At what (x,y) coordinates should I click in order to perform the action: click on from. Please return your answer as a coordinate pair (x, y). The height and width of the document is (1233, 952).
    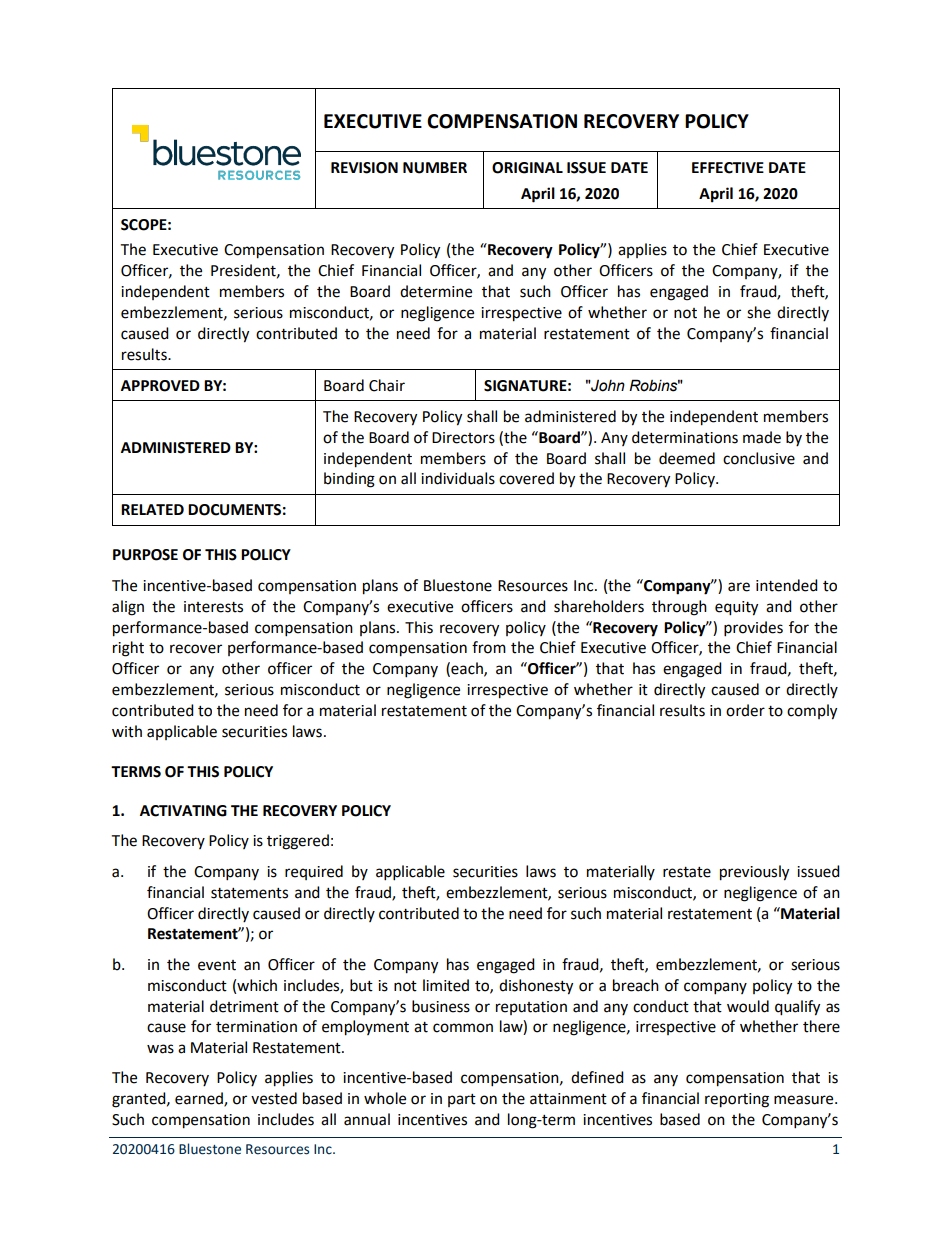
    Looking at the image, I should click on (489, 647).
